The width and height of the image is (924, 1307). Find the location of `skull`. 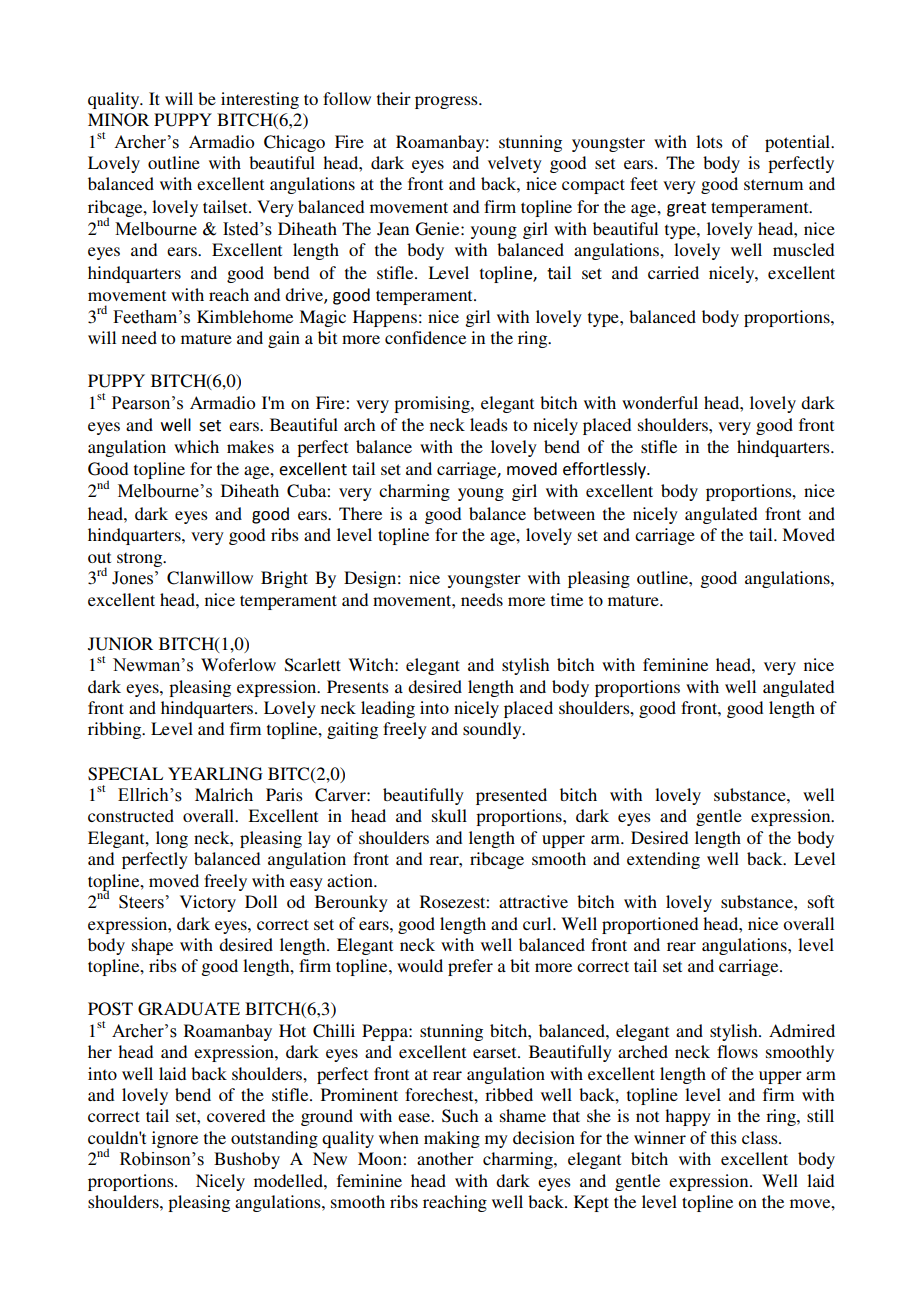

skull is located at coordinates (449, 815).
